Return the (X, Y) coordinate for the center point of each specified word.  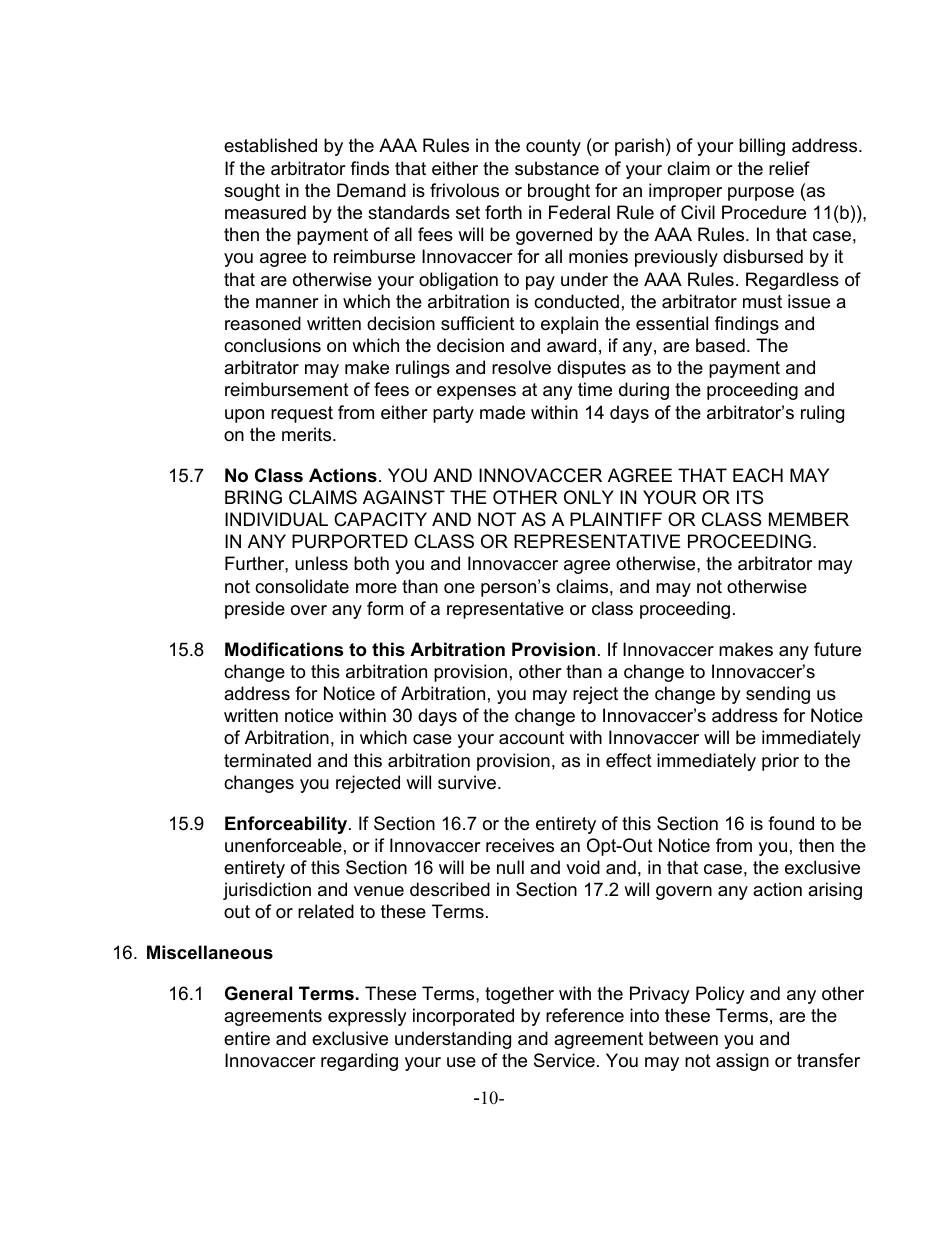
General (258, 993)
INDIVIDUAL (276, 519)
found (791, 823)
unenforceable (283, 845)
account (531, 738)
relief (789, 168)
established (270, 145)
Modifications (284, 649)
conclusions (272, 345)
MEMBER (809, 519)
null (510, 867)
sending (778, 695)
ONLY (589, 497)
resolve (521, 367)
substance (557, 168)
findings (747, 325)
